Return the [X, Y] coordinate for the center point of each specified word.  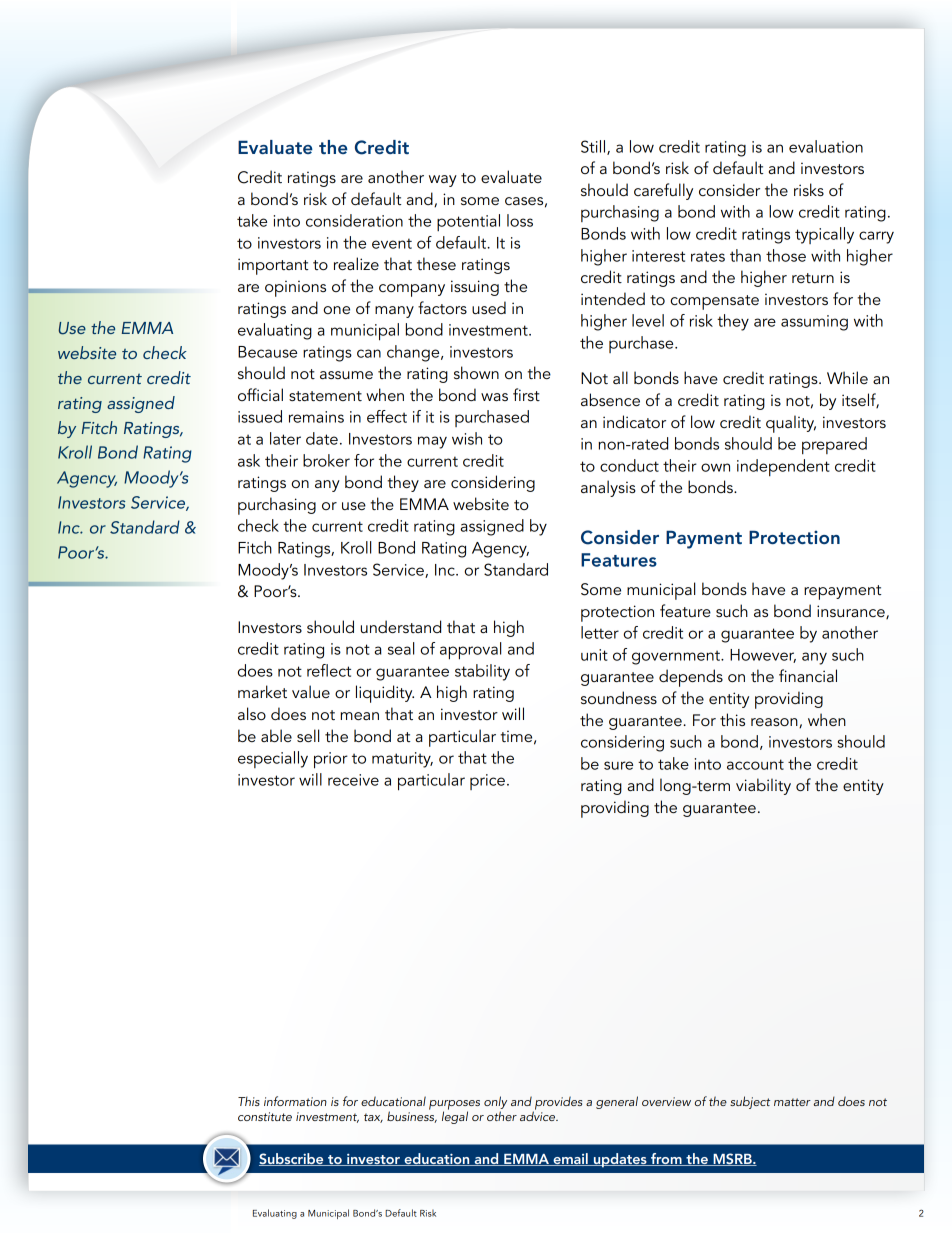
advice [539, 1115]
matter [792, 1102]
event [392, 243]
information [295, 1101]
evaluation [826, 146]
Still [594, 147]
